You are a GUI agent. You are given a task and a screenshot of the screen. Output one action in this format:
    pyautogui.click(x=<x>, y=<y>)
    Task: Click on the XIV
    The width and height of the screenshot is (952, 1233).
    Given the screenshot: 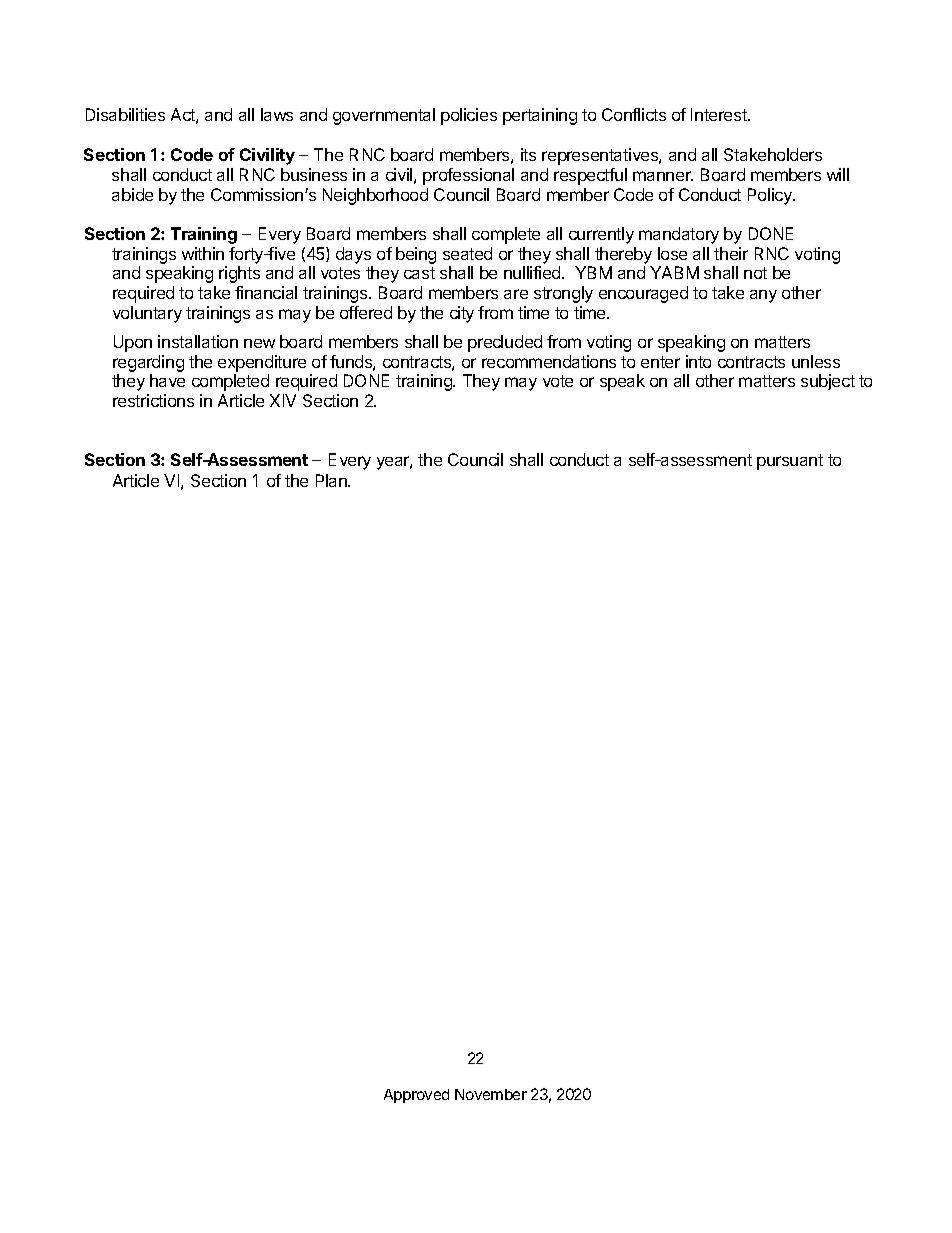 What is the action you would take?
    pyautogui.click(x=283, y=400)
